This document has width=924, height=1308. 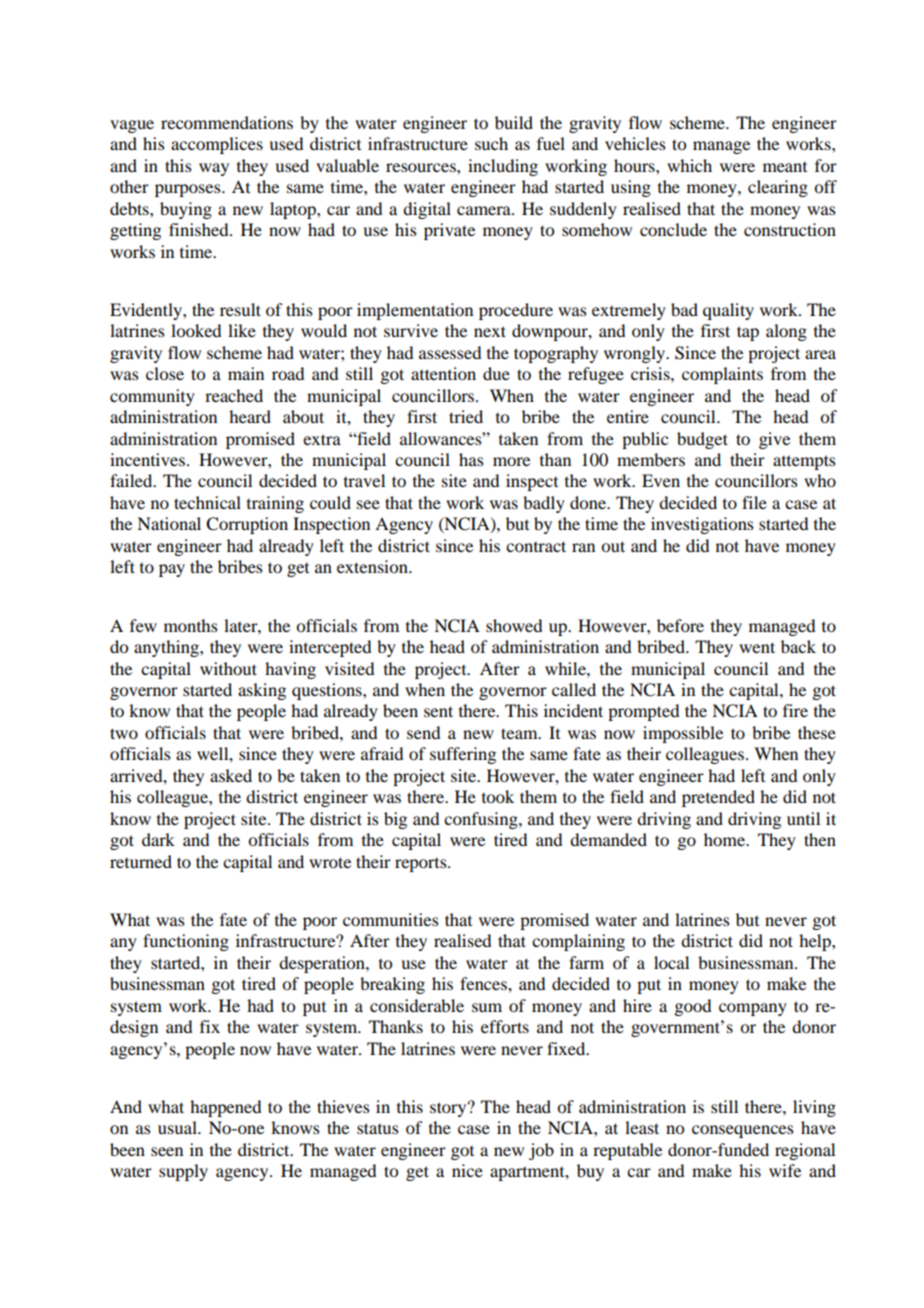 I want to click on such, so click(x=491, y=143).
